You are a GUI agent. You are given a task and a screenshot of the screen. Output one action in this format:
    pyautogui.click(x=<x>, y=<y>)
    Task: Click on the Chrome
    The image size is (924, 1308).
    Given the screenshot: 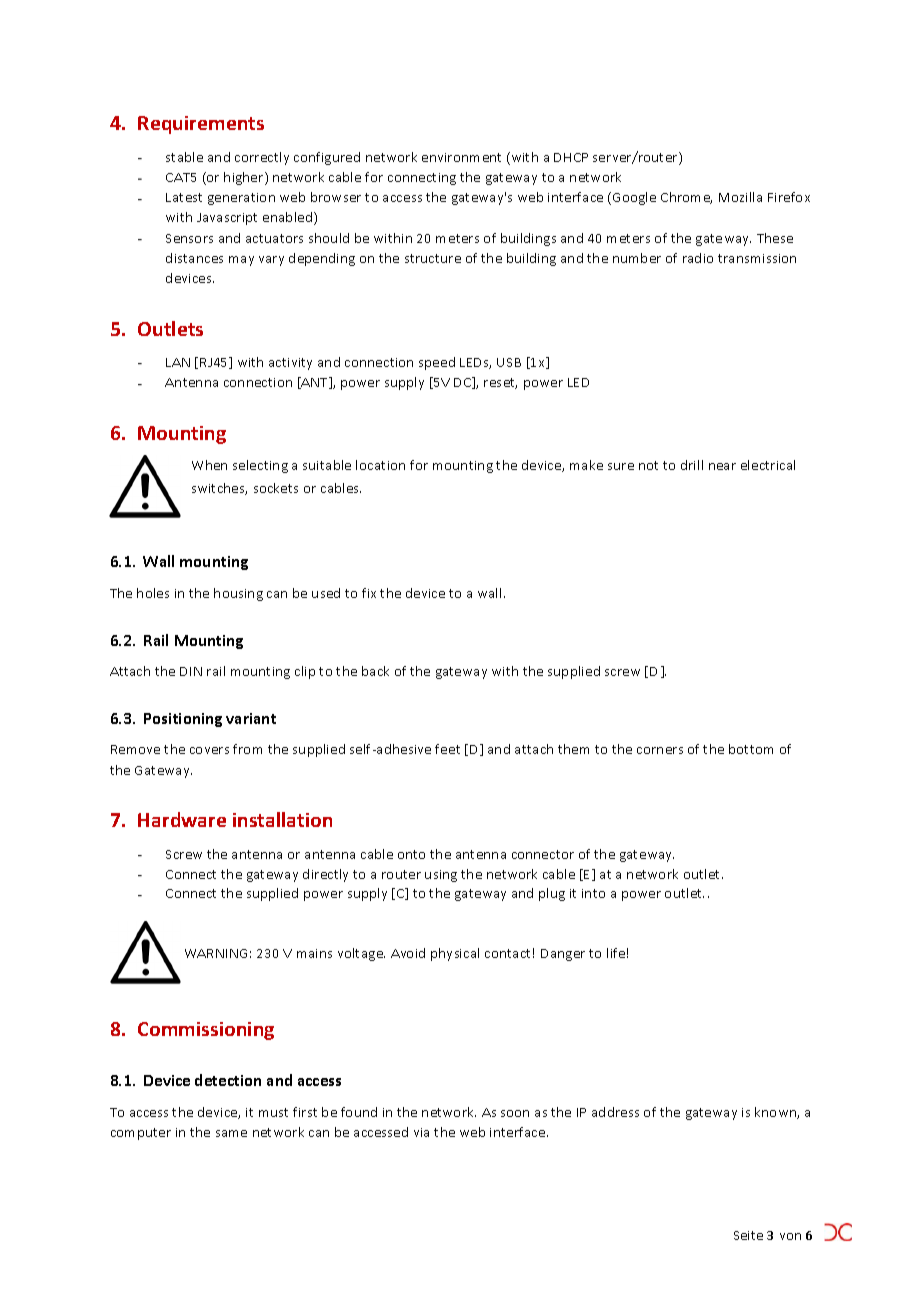 What is the action you would take?
    pyautogui.click(x=686, y=198)
